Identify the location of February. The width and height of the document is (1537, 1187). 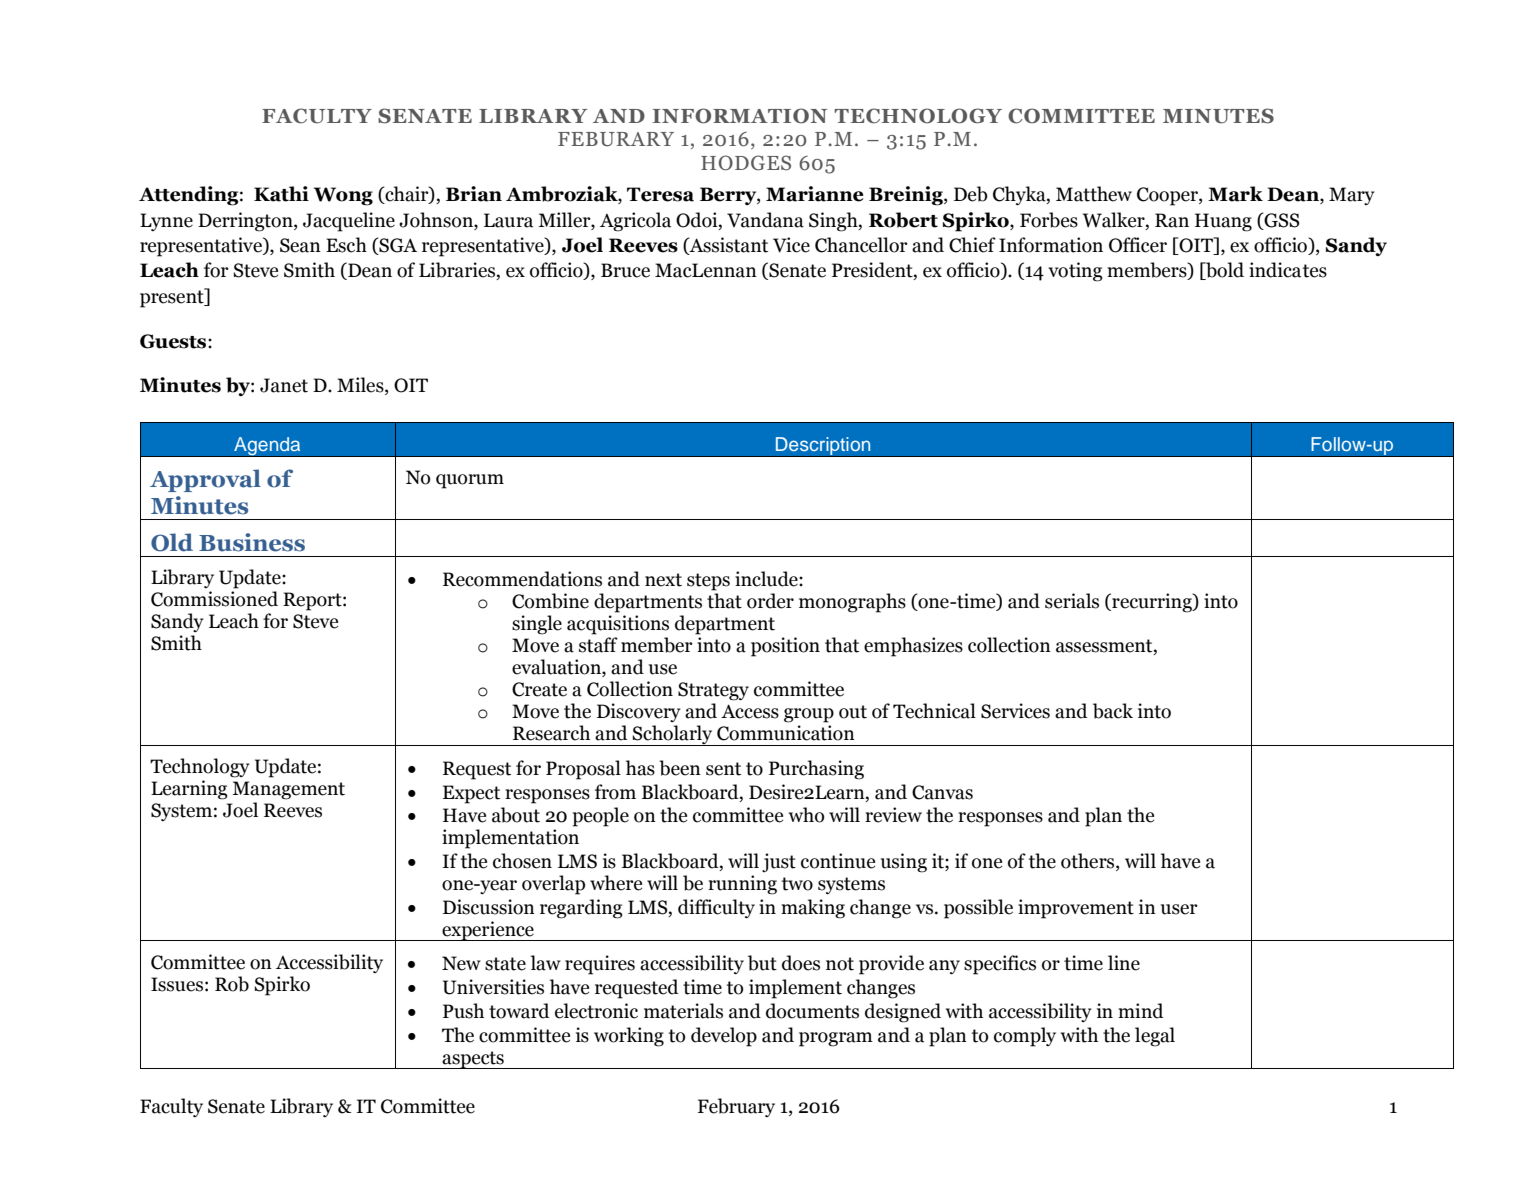
(736, 1107).
